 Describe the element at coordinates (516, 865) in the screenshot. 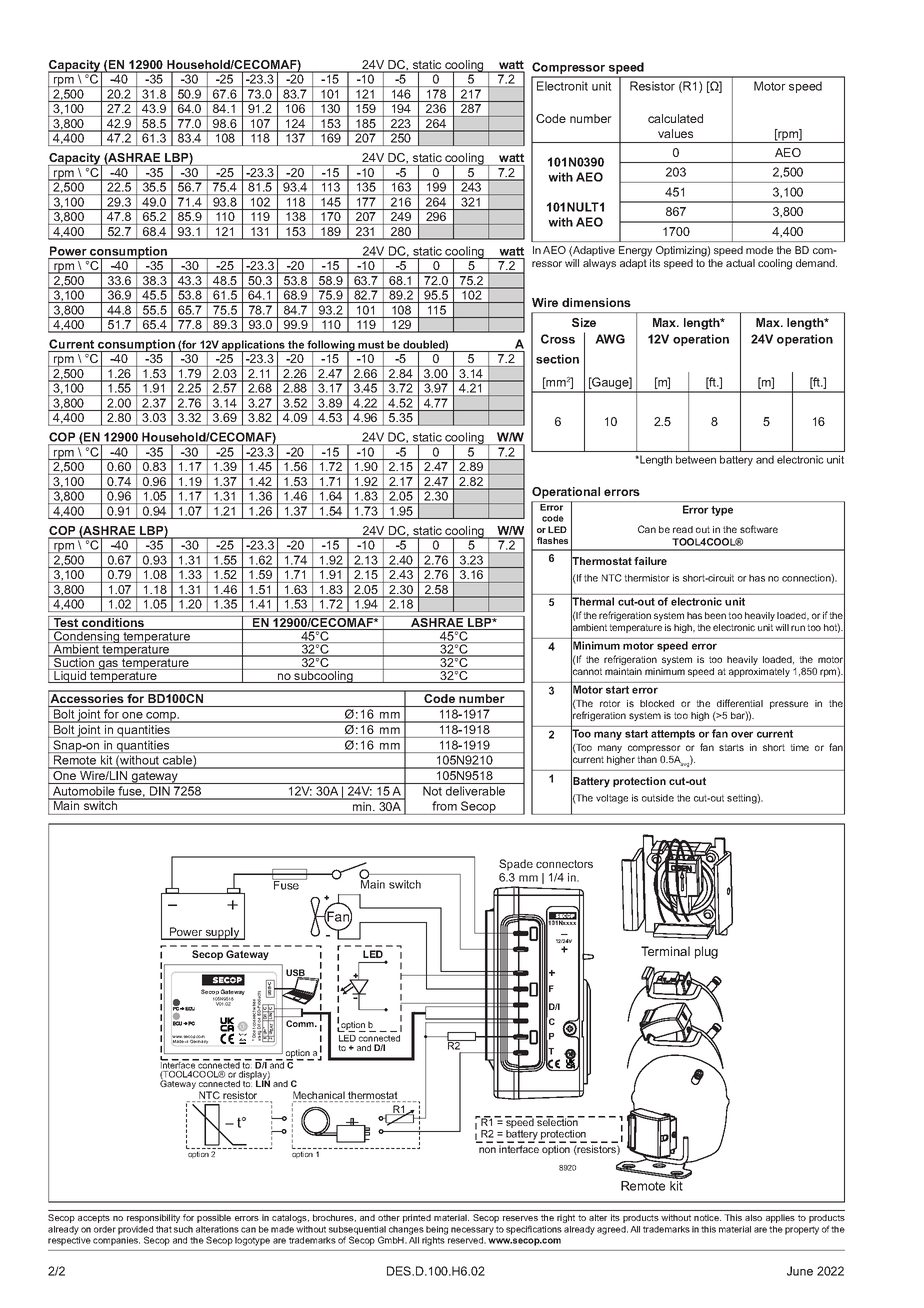

I see `Spade` at that location.
